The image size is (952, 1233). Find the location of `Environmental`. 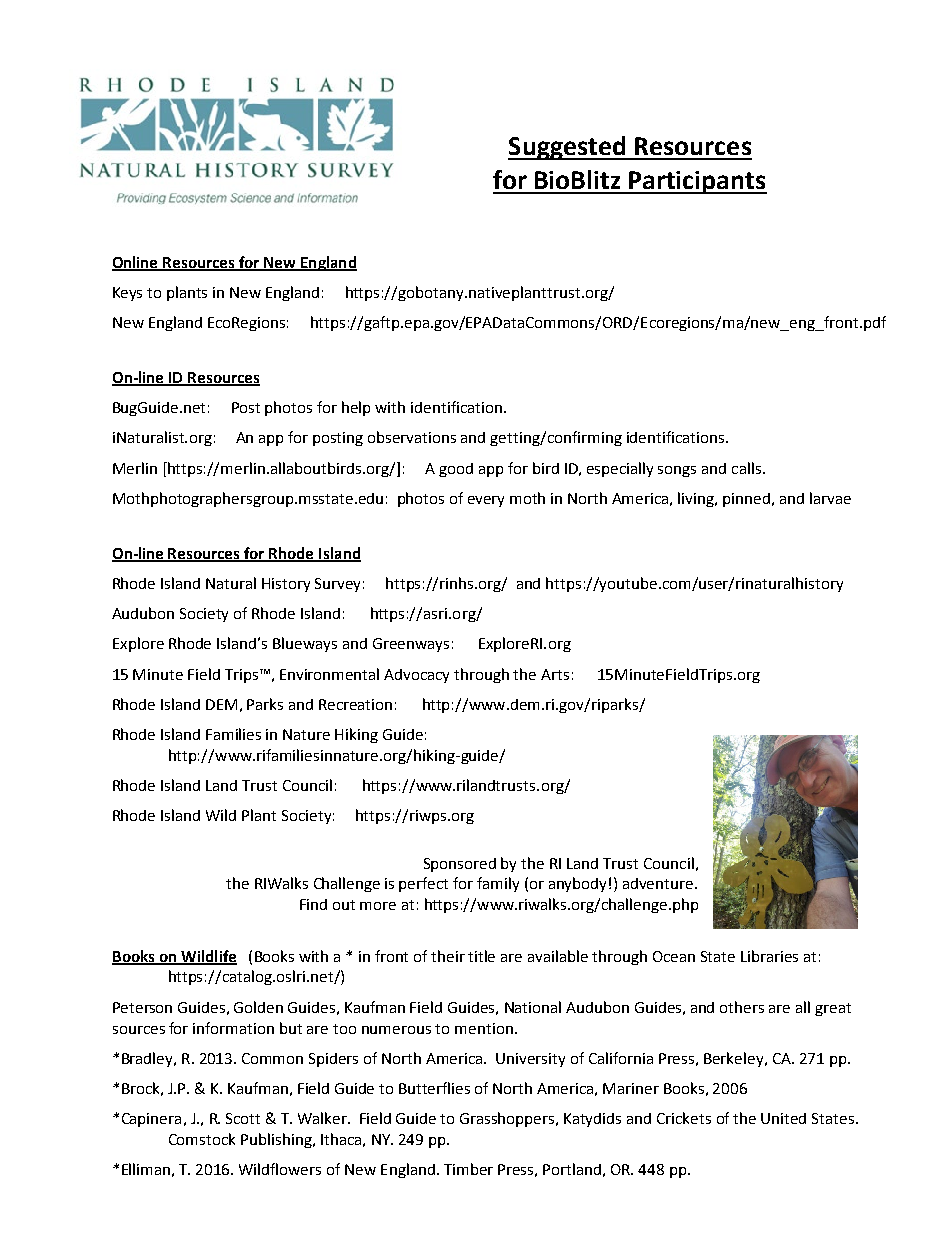

Environmental is located at coordinates (329, 674).
